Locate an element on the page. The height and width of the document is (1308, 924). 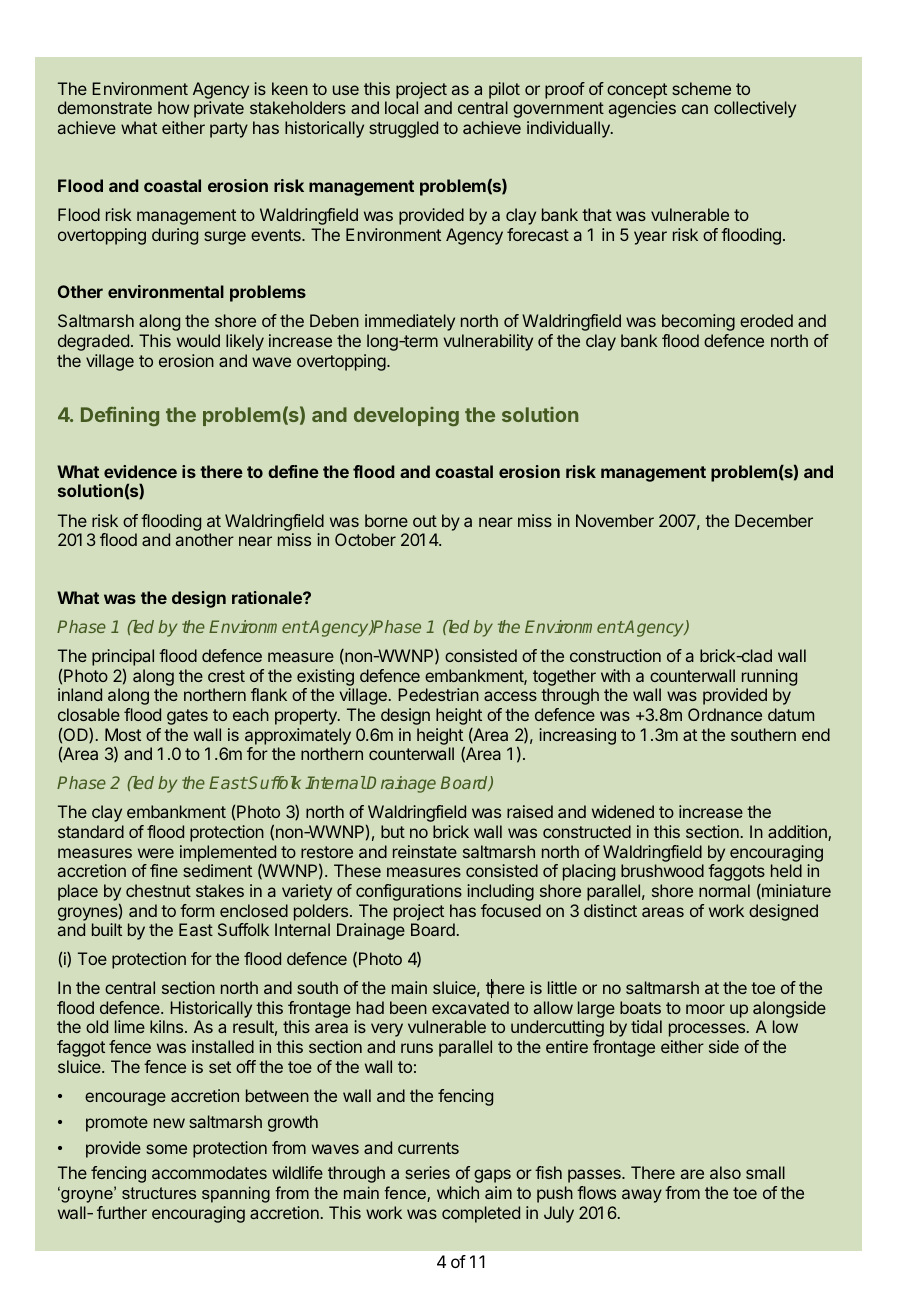
structures is located at coordinates (159, 1193).
